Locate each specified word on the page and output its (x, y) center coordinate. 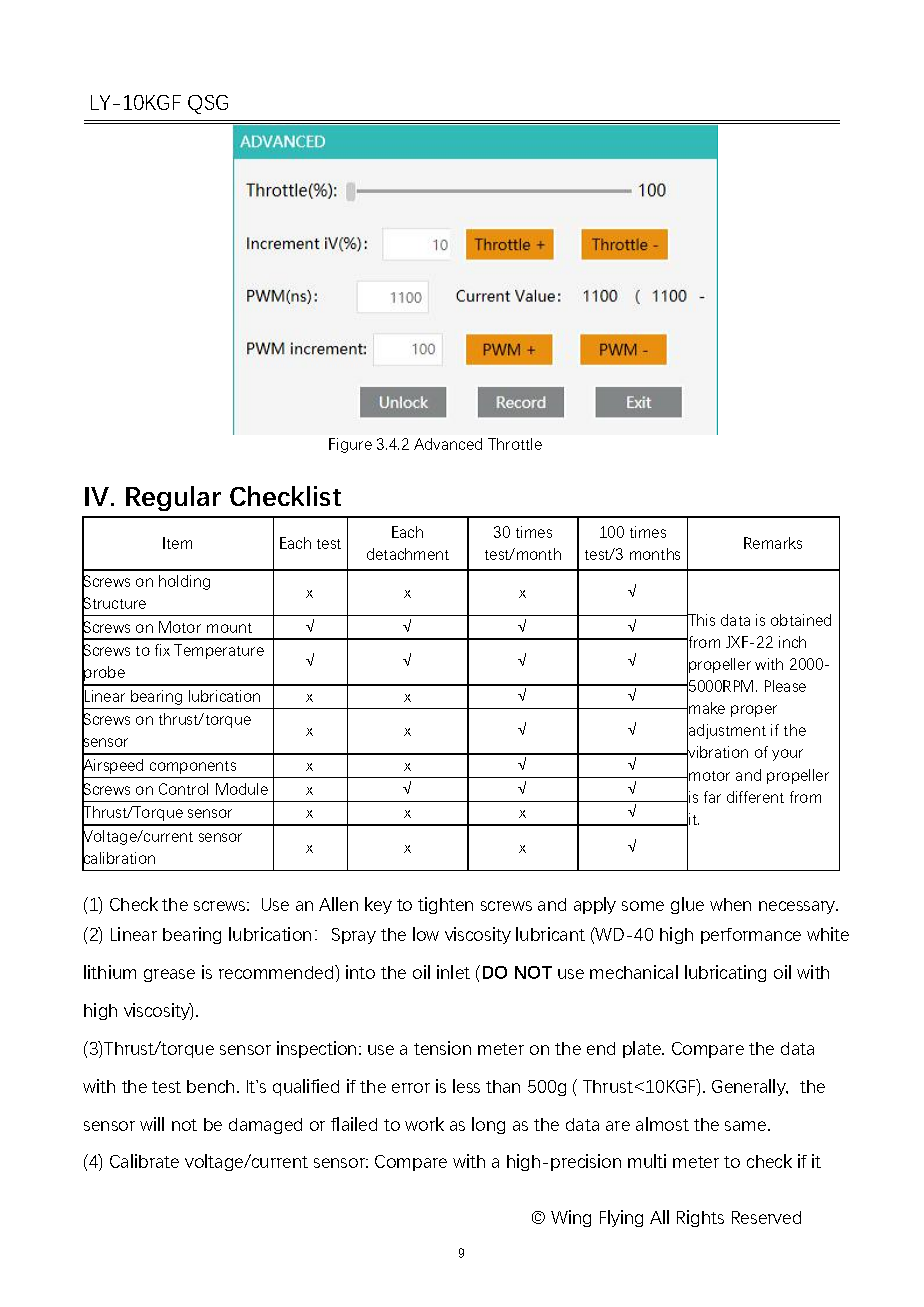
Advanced (448, 444)
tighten (445, 905)
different (755, 797)
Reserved (766, 1217)
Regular (173, 498)
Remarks (773, 543)
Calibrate (144, 1161)
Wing (571, 1218)
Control (183, 789)
